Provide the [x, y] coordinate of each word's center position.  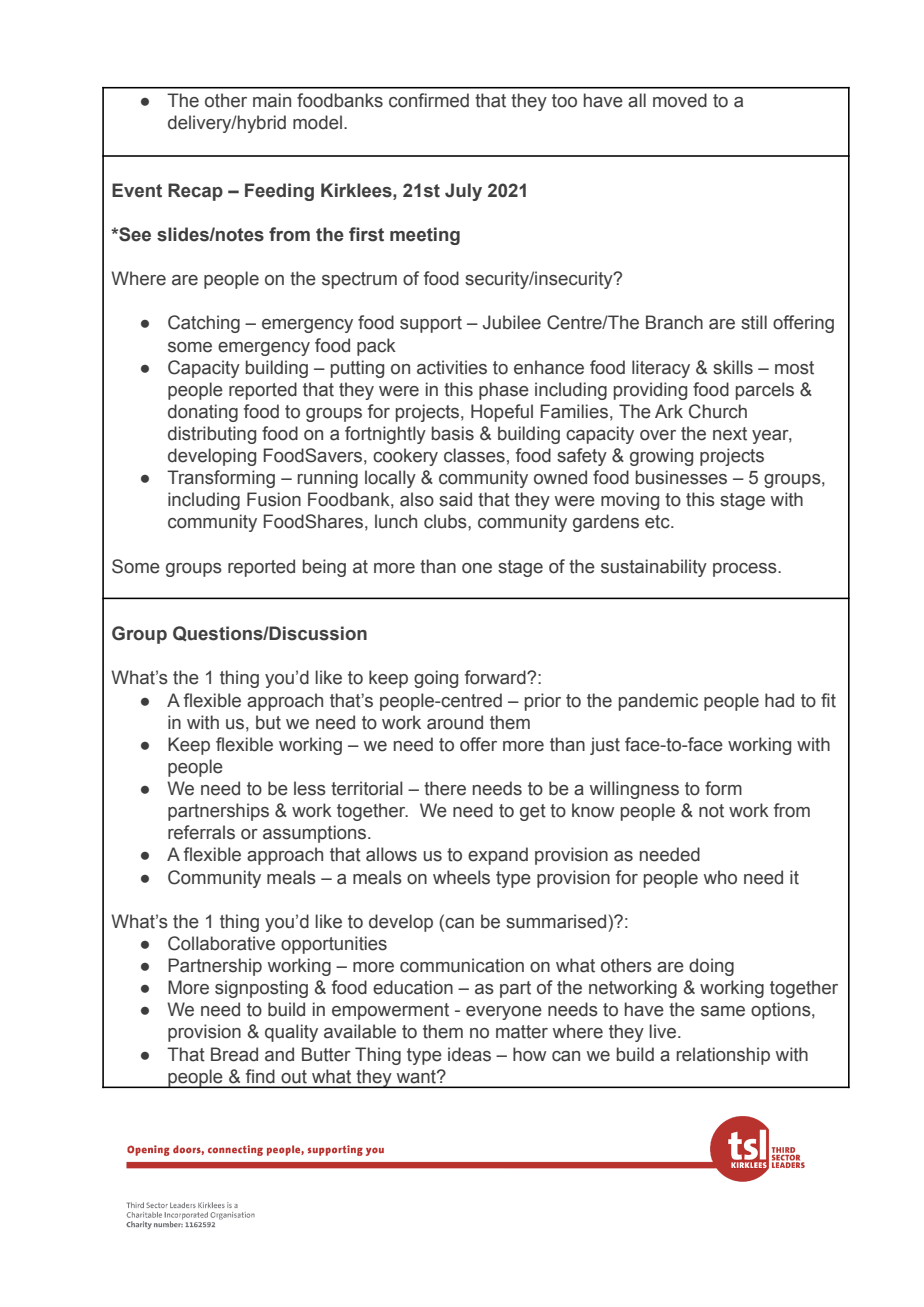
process [746, 570]
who [720, 877]
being [324, 568]
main [272, 100]
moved [680, 100]
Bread [234, 1054]
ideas [469, 1054]
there [445, 788]
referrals [201, 832]
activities [452, 367]
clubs [446, 521]
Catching [204, 324]
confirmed [429, 100]
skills [733, 367]
